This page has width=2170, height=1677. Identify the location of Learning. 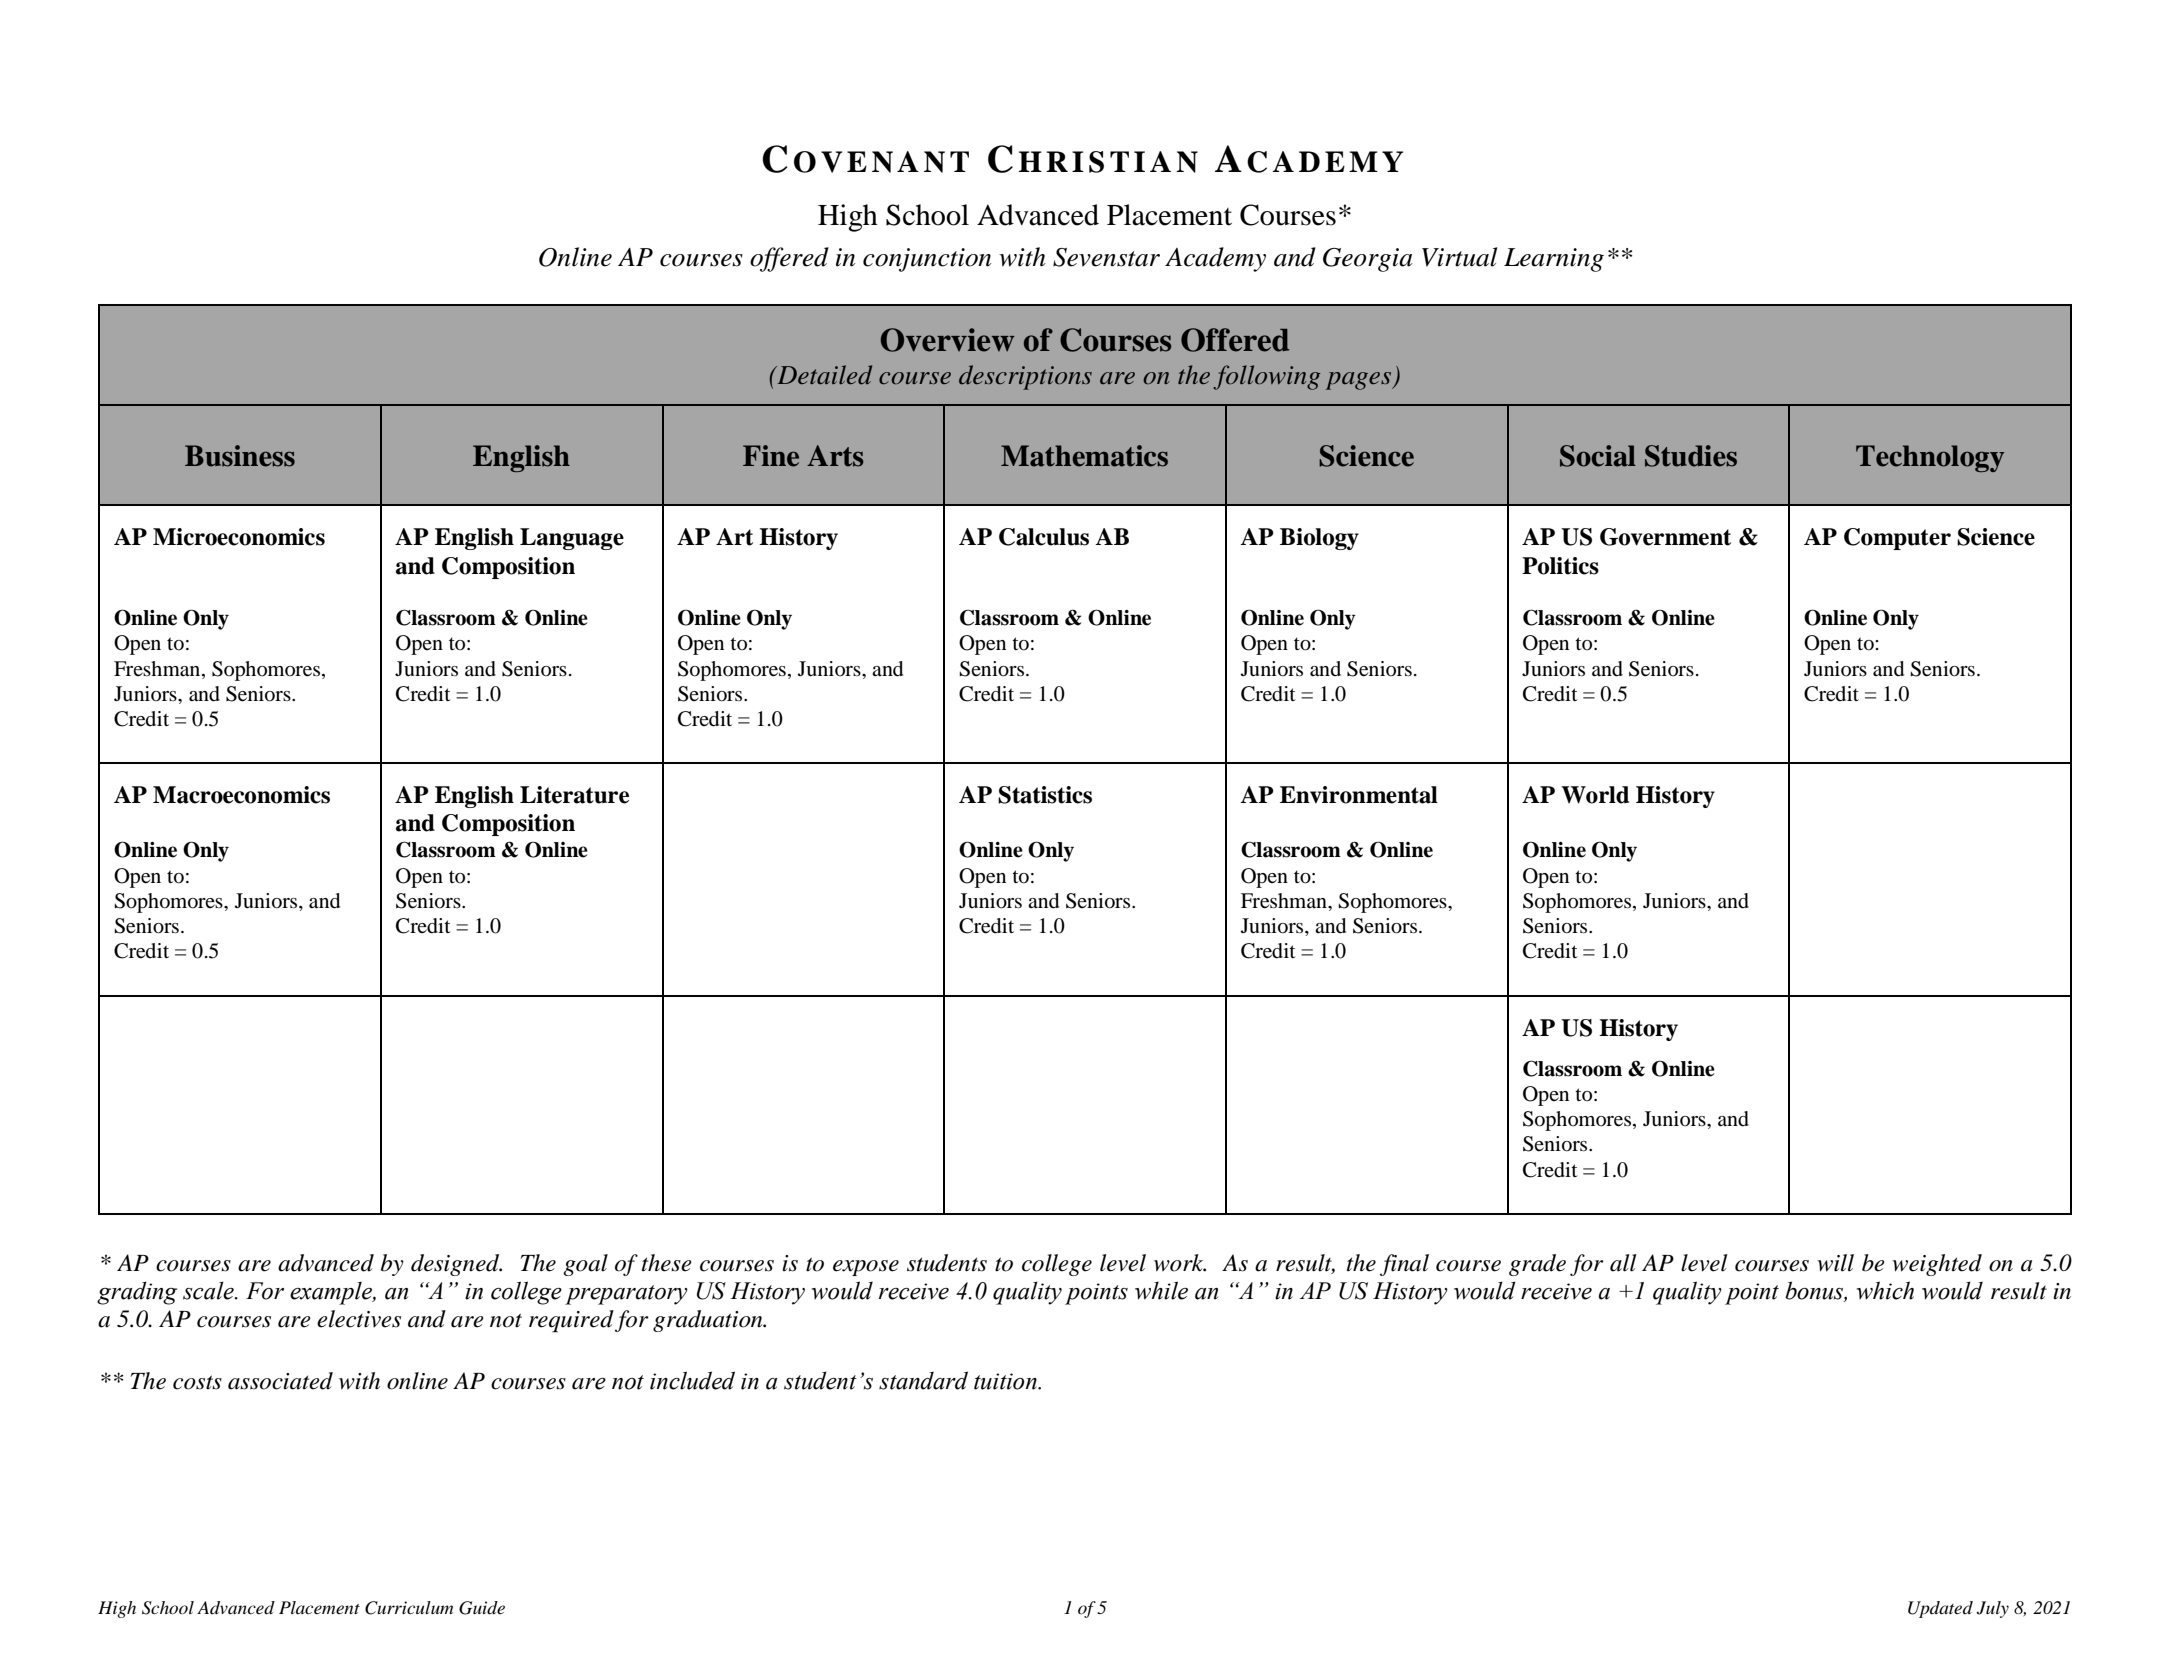
(1554, 260).
